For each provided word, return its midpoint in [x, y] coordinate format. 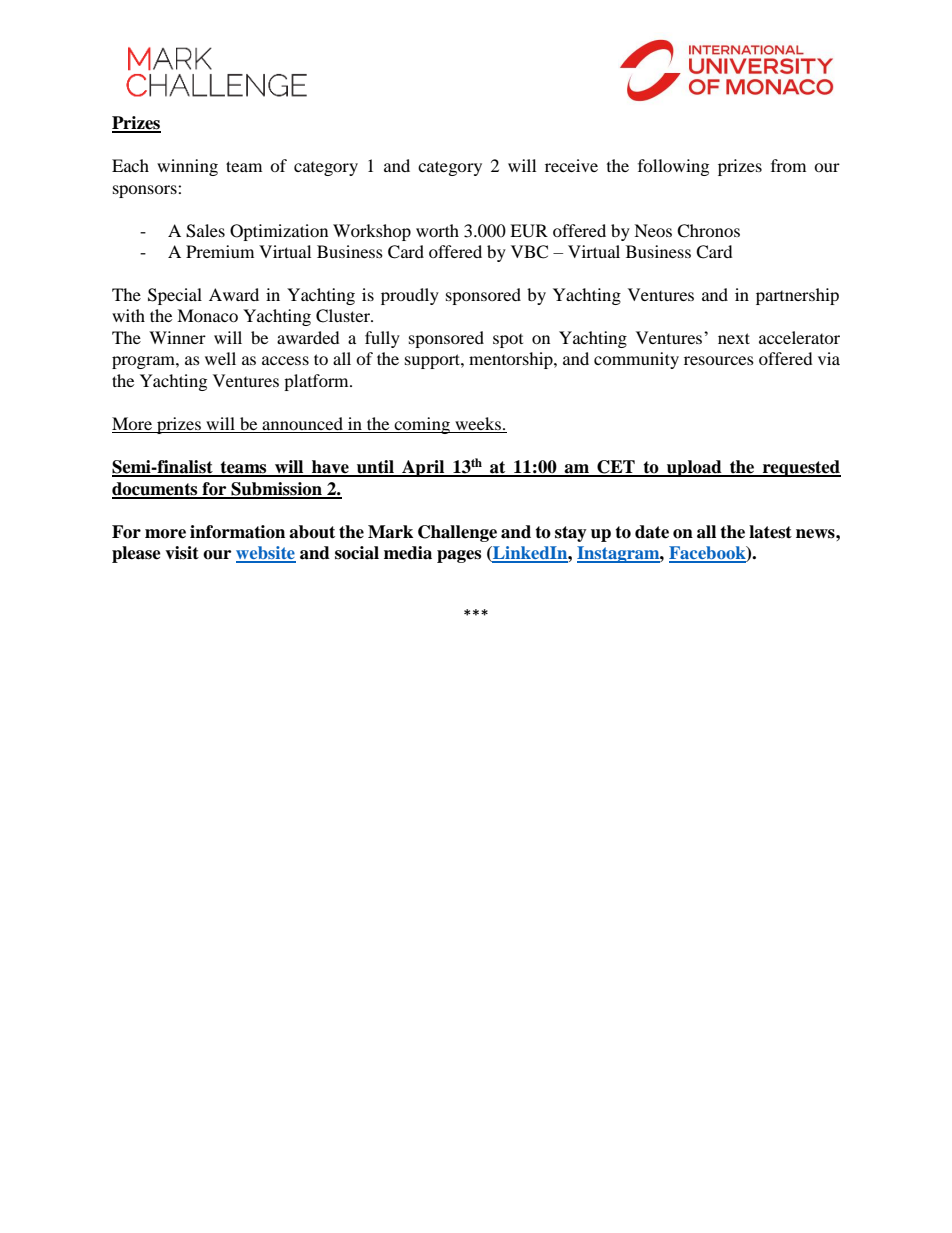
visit [182, 553]
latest [770, 532]
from [788, 165]
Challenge [457, 533]
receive [571, 165]
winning [187, 167]
